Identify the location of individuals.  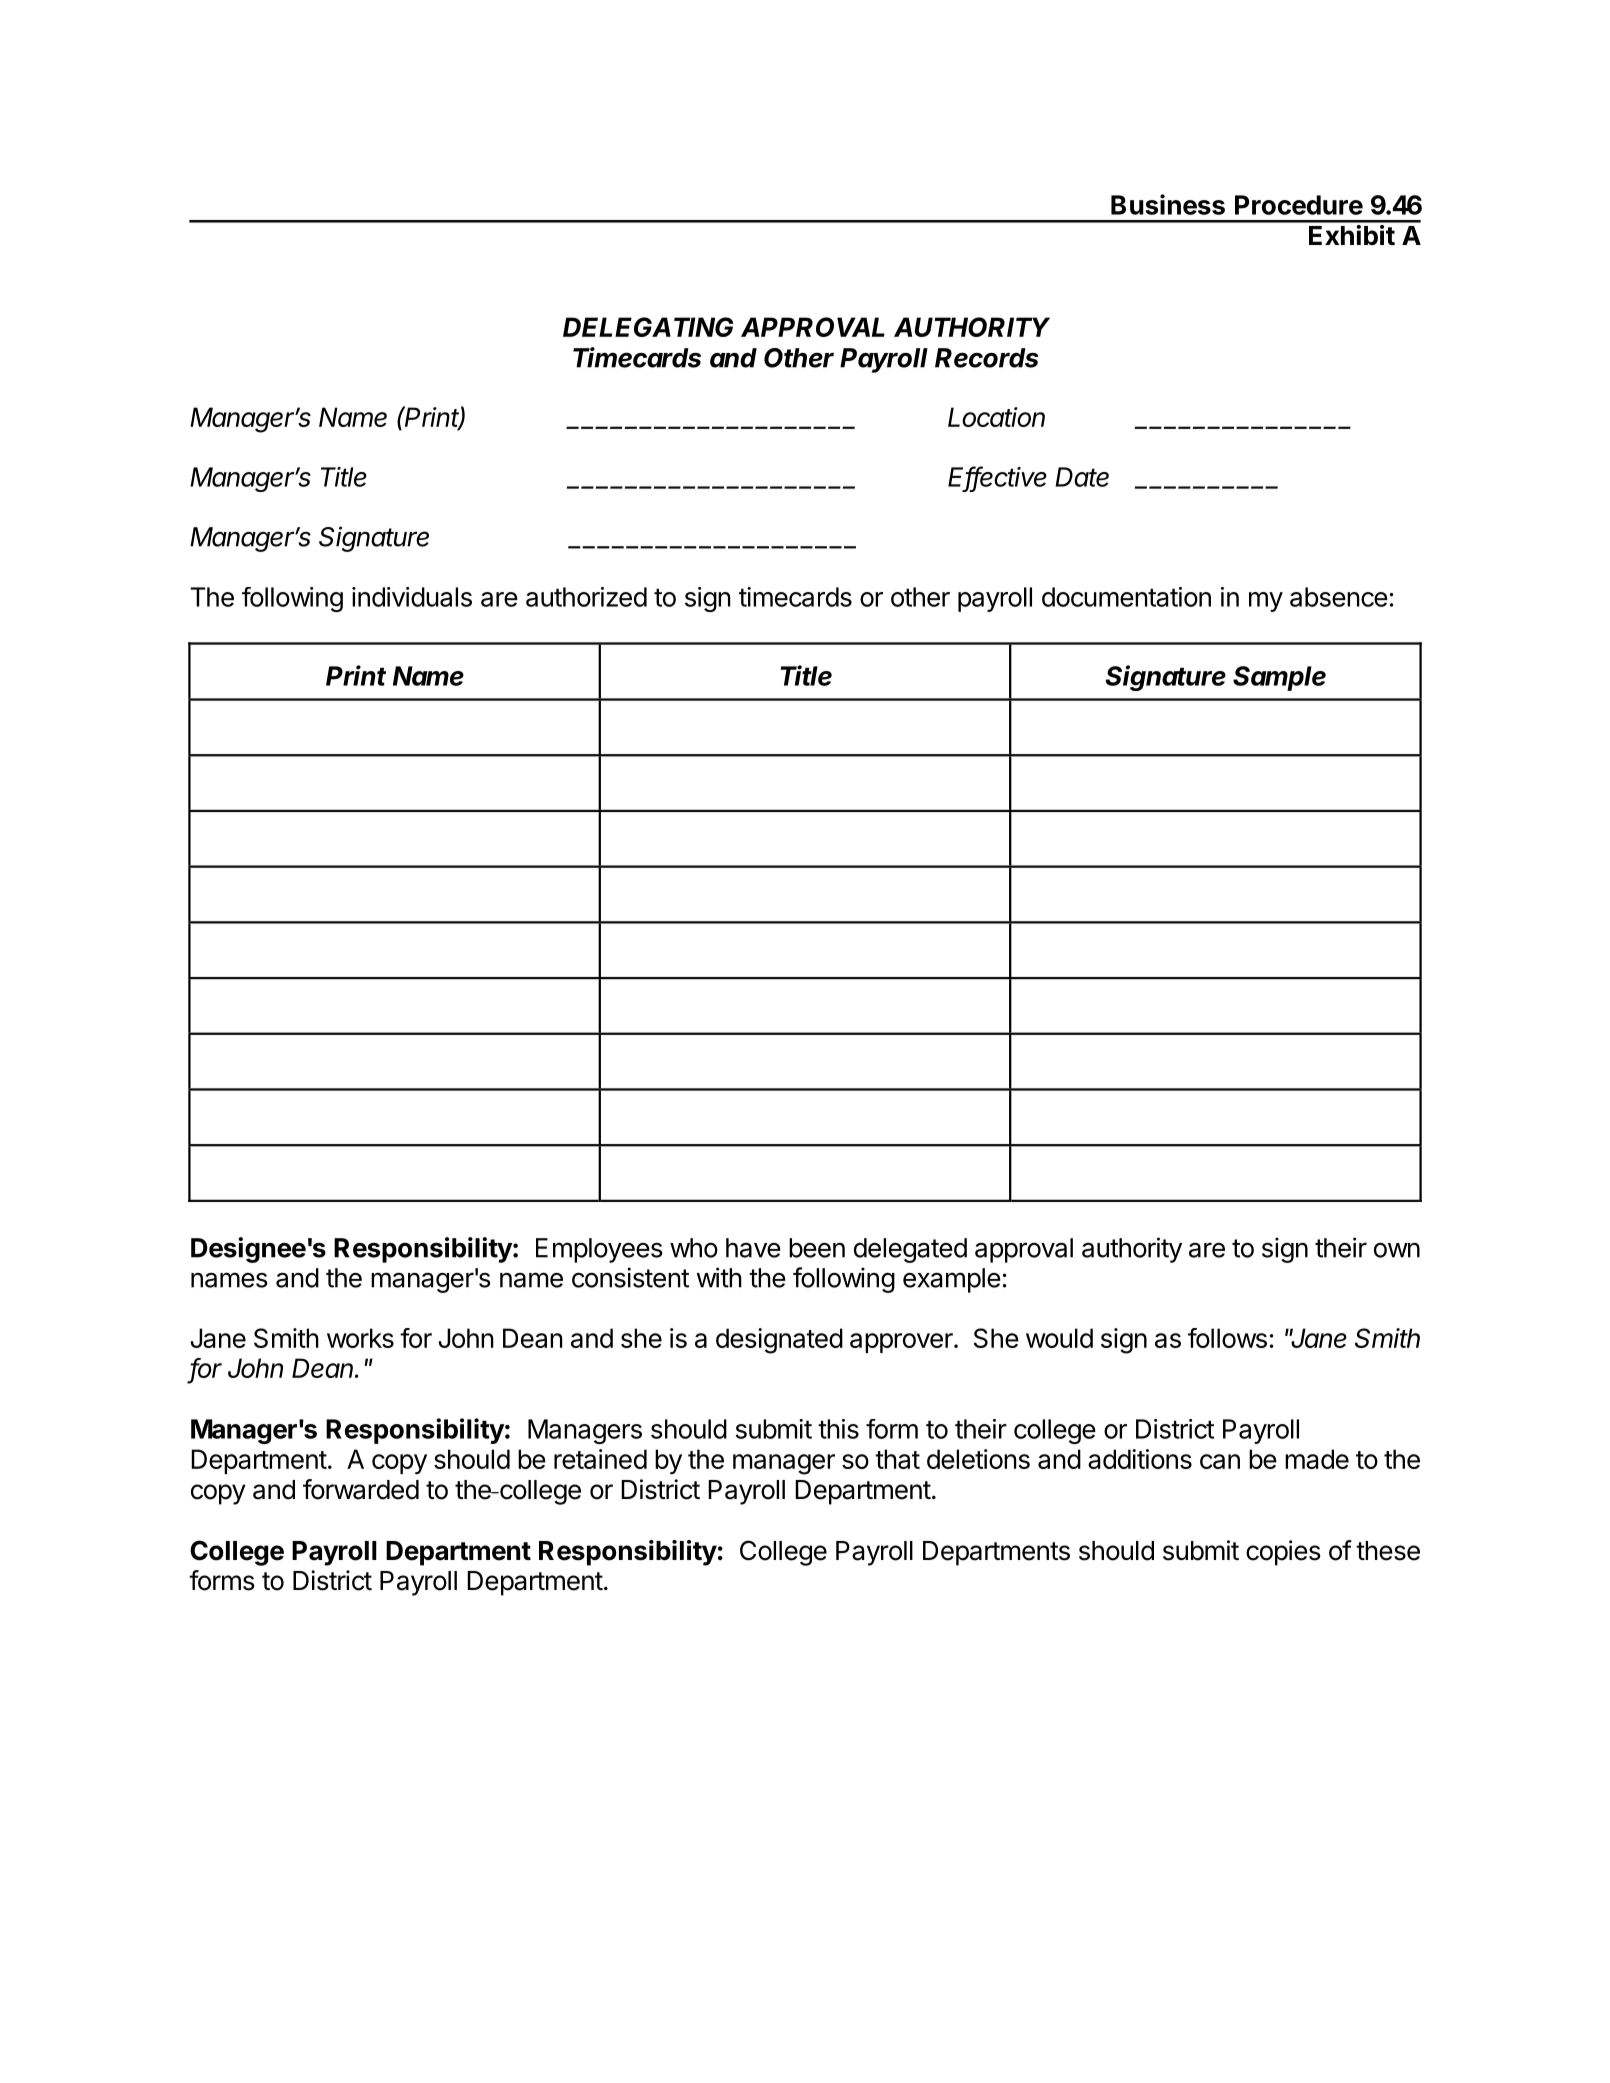
(412, 597).
